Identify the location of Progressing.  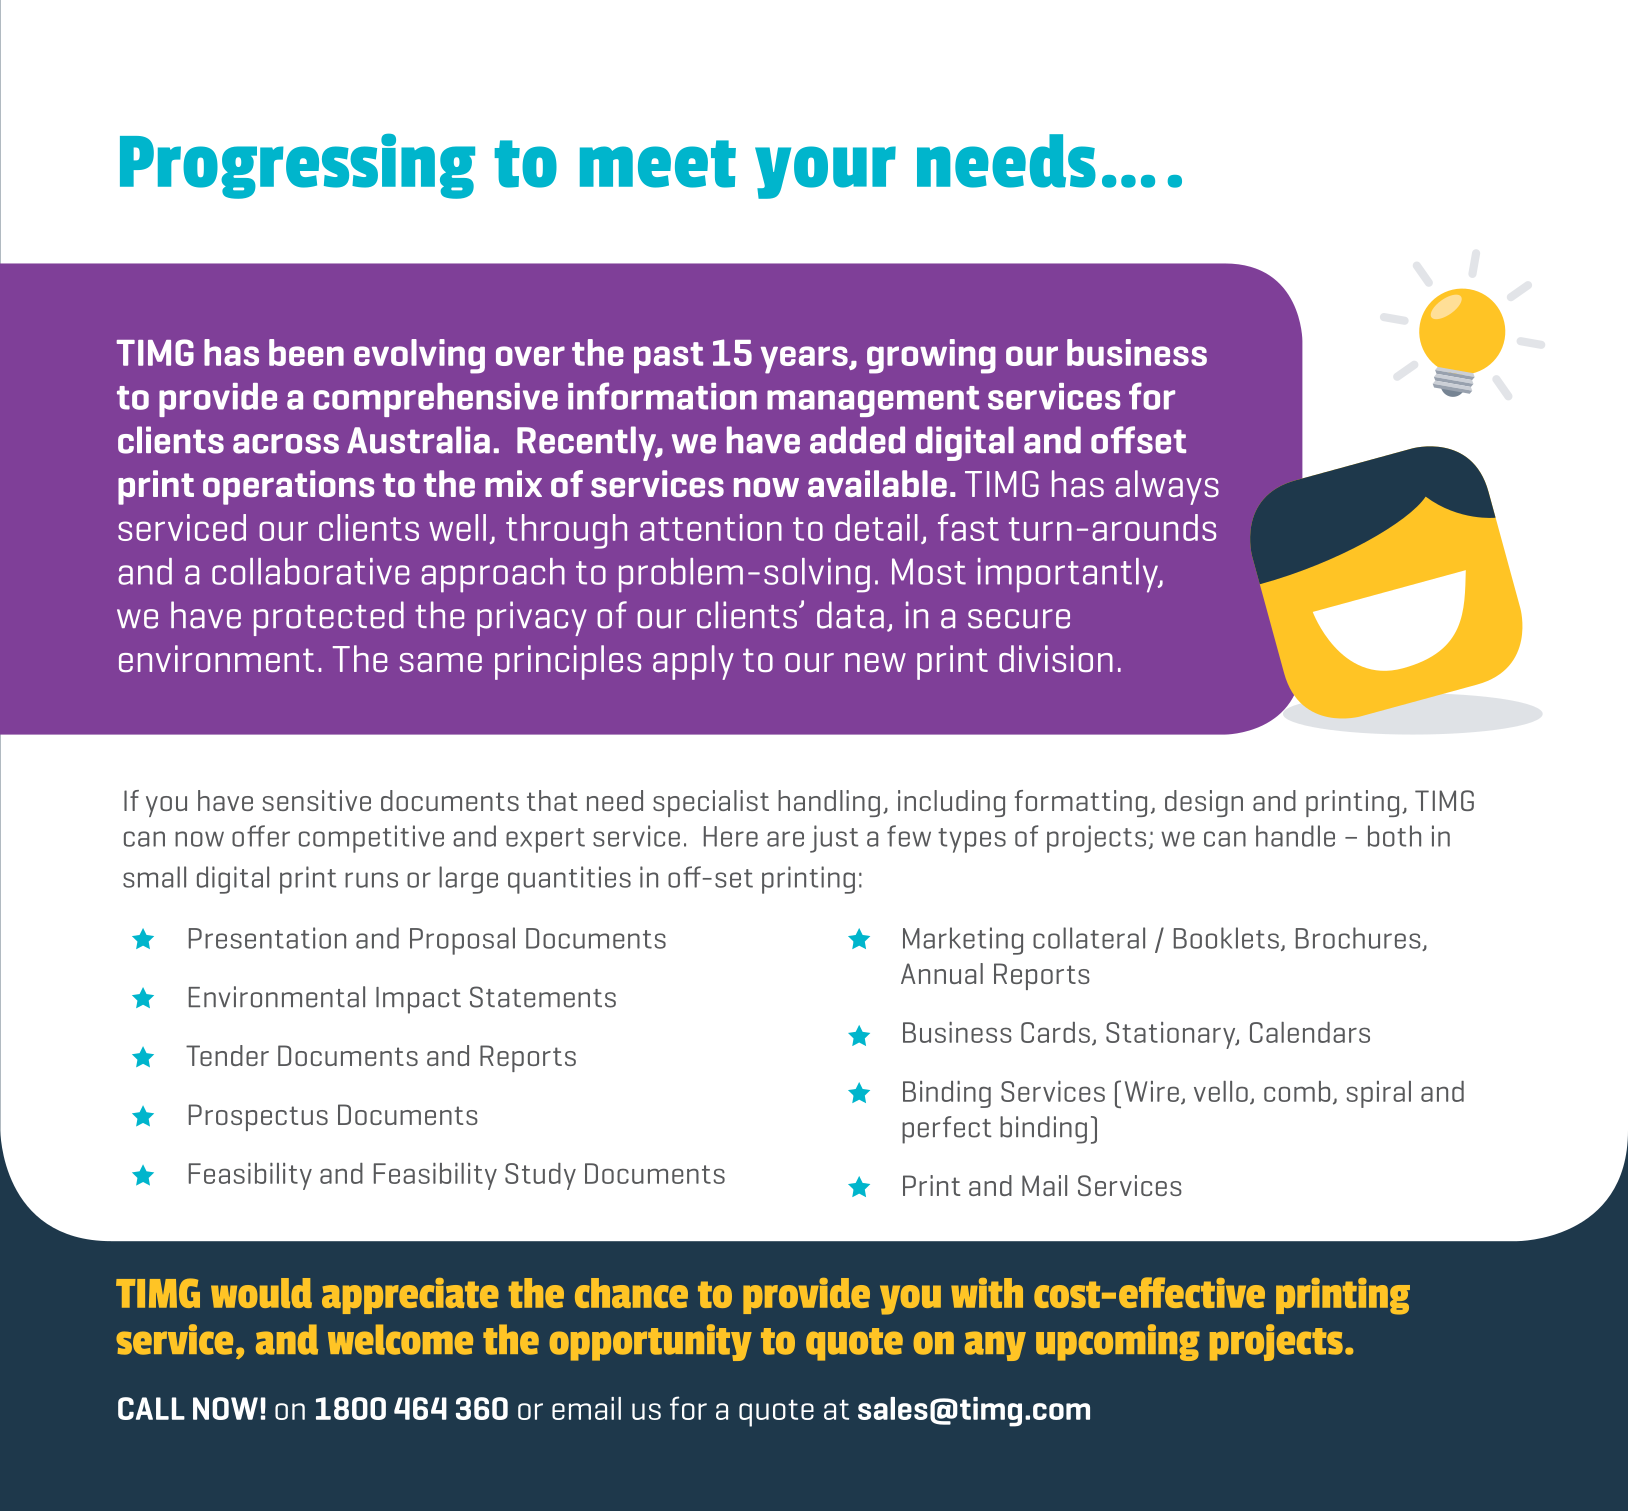
(297, 166).
